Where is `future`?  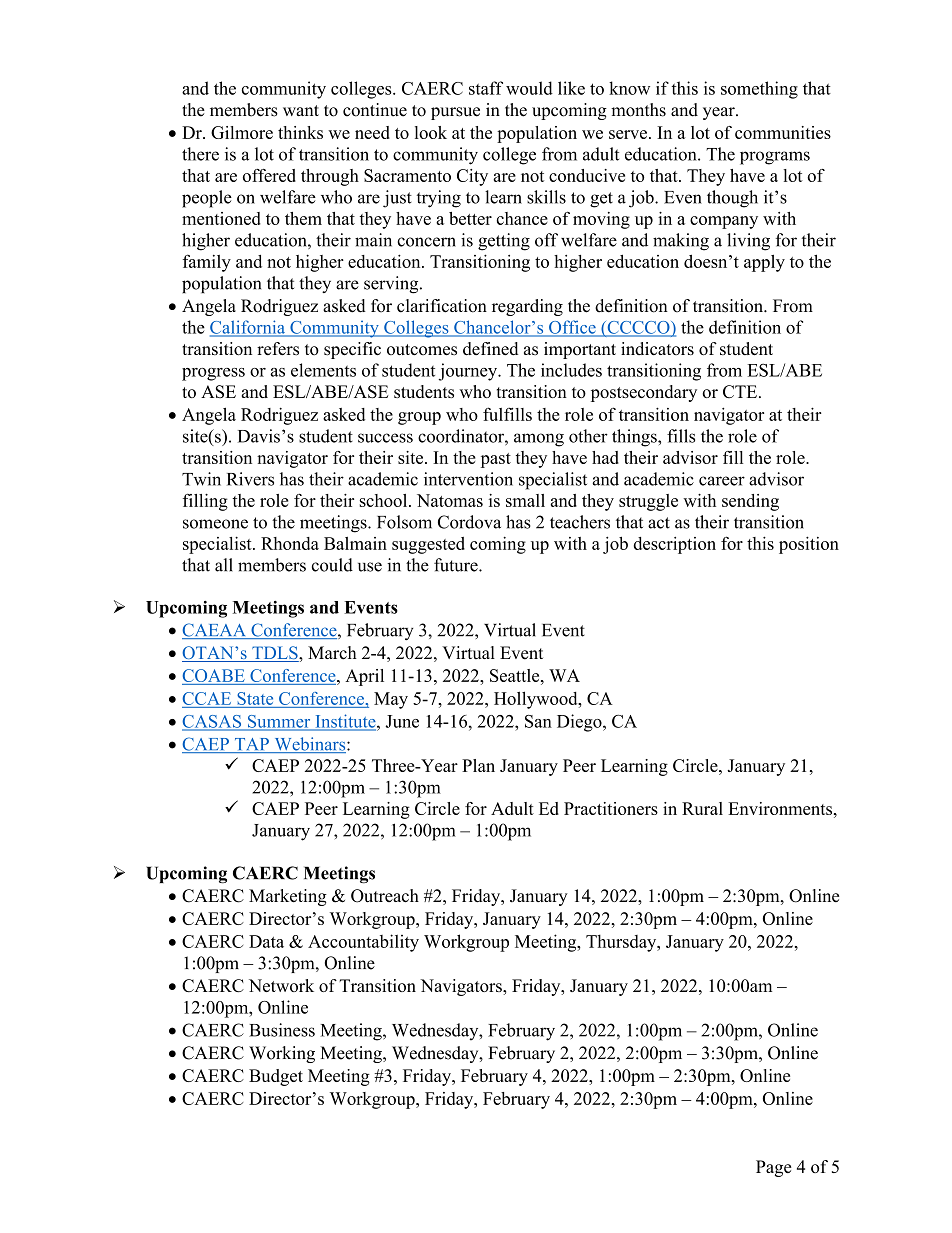
future is located at coordinates (457, 565).
